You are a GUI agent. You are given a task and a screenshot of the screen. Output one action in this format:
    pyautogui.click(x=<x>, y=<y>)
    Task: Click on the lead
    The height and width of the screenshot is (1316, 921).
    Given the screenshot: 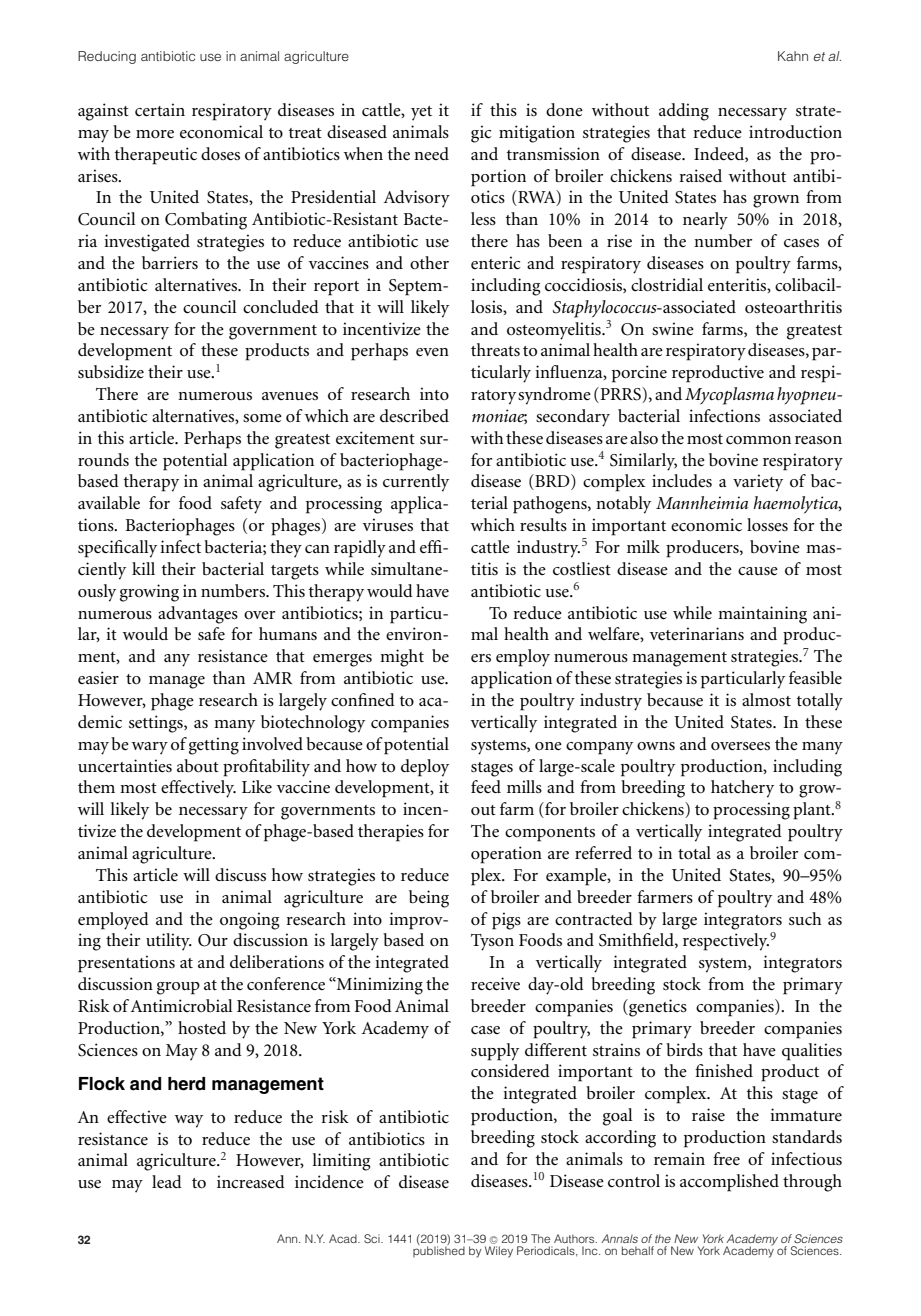 What is the action you would take?
    pyautogui.click(x=167, y=1181)
